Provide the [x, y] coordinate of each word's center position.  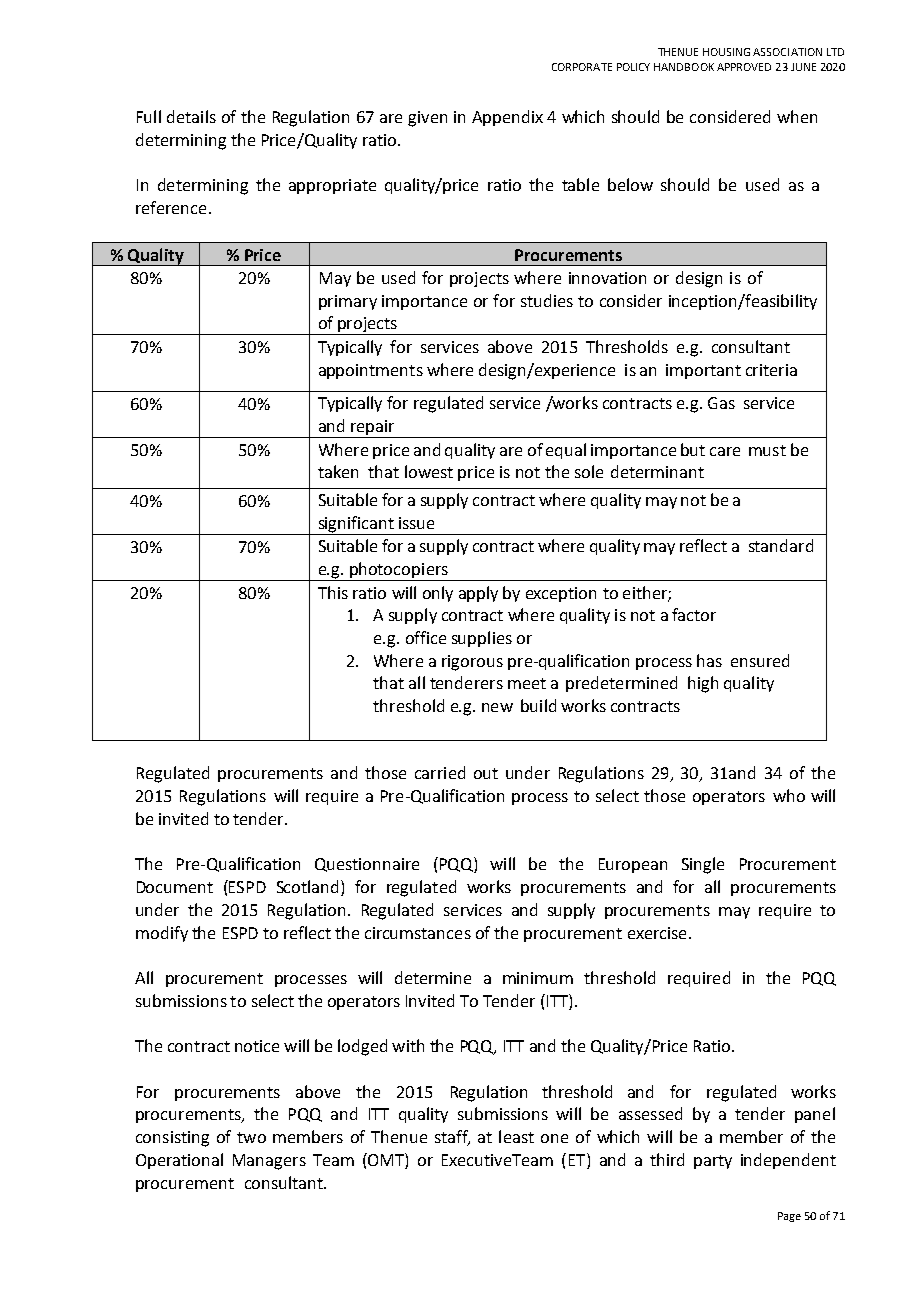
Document [175, 887]
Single [703, 865]
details [191, 116]
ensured [760, 660]
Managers [269, 1162]
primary [348, 302]
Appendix [507, 118]
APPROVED [744, 67]
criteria [771, 370]
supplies [482, 639]
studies [547, 300]
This [333, 592]
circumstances [418, 933]
